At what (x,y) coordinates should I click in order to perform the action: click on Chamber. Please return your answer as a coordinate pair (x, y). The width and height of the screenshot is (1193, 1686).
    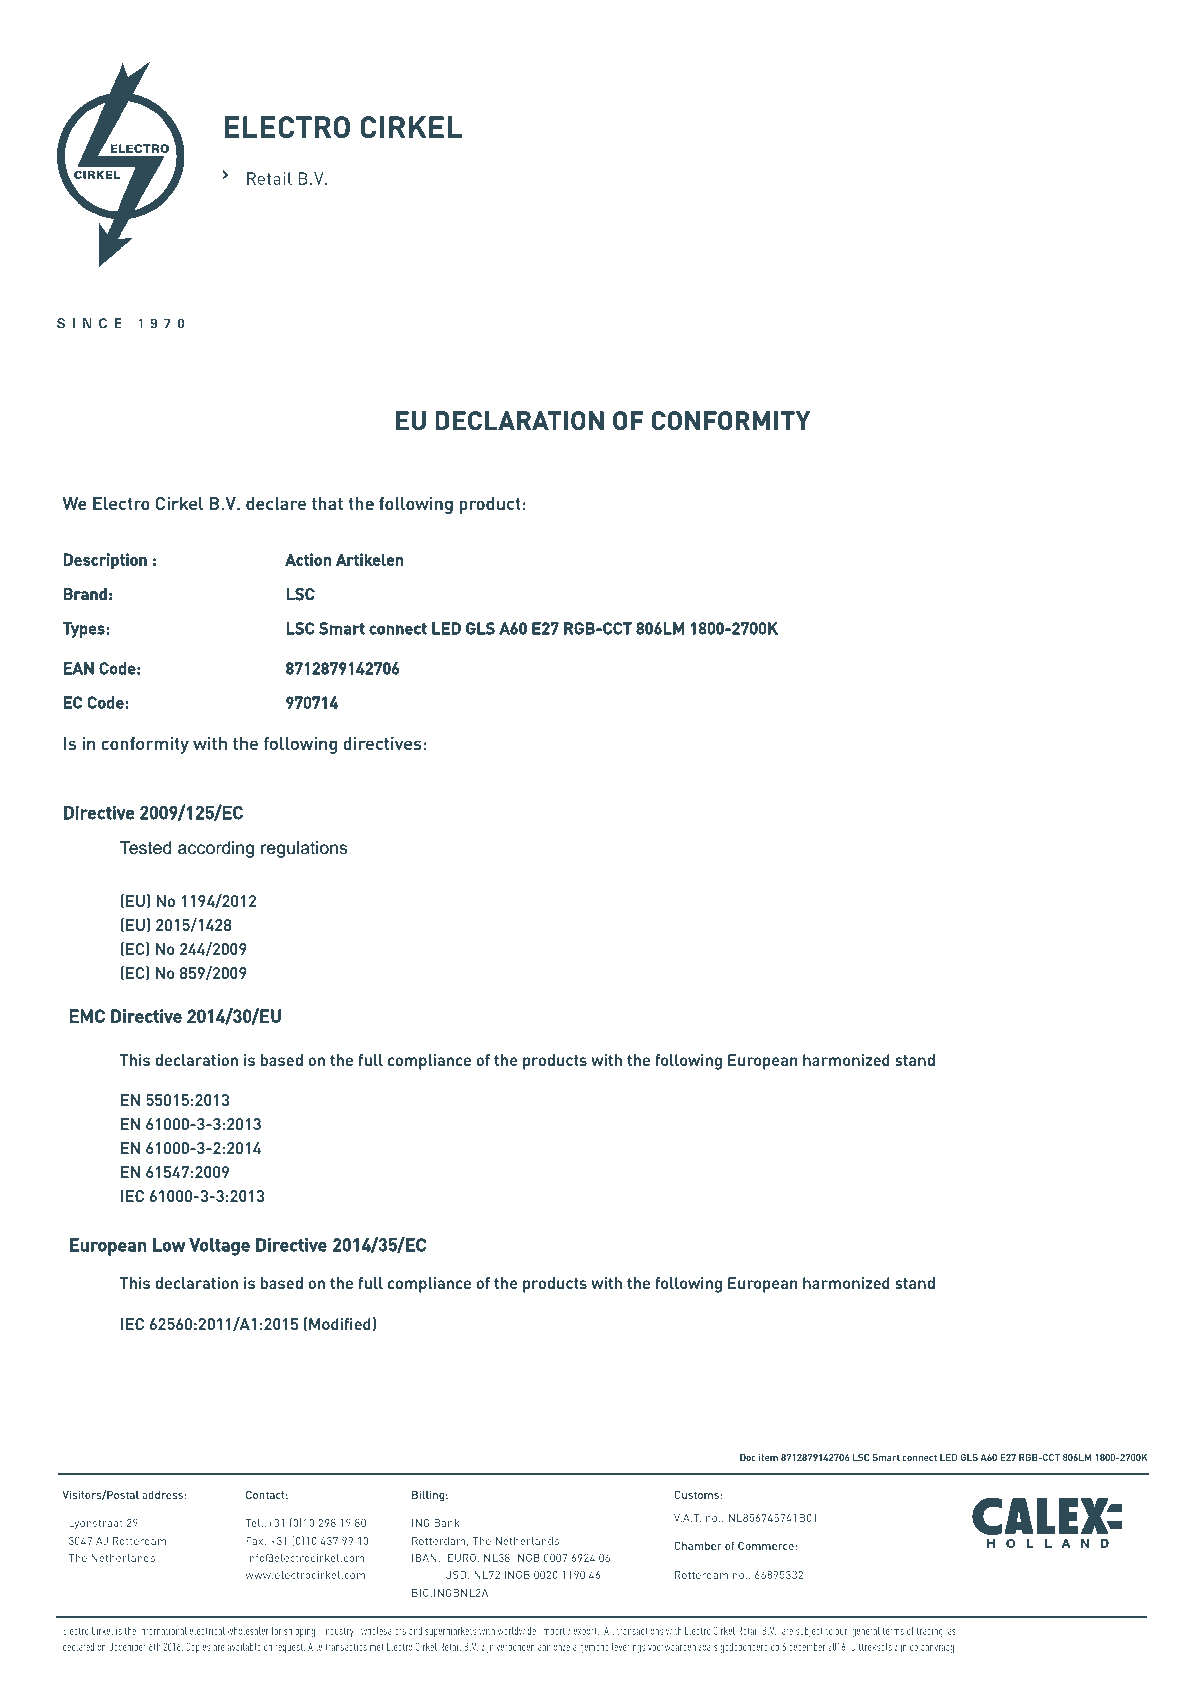
    Looking at the image, I should click on (698, 1545).
